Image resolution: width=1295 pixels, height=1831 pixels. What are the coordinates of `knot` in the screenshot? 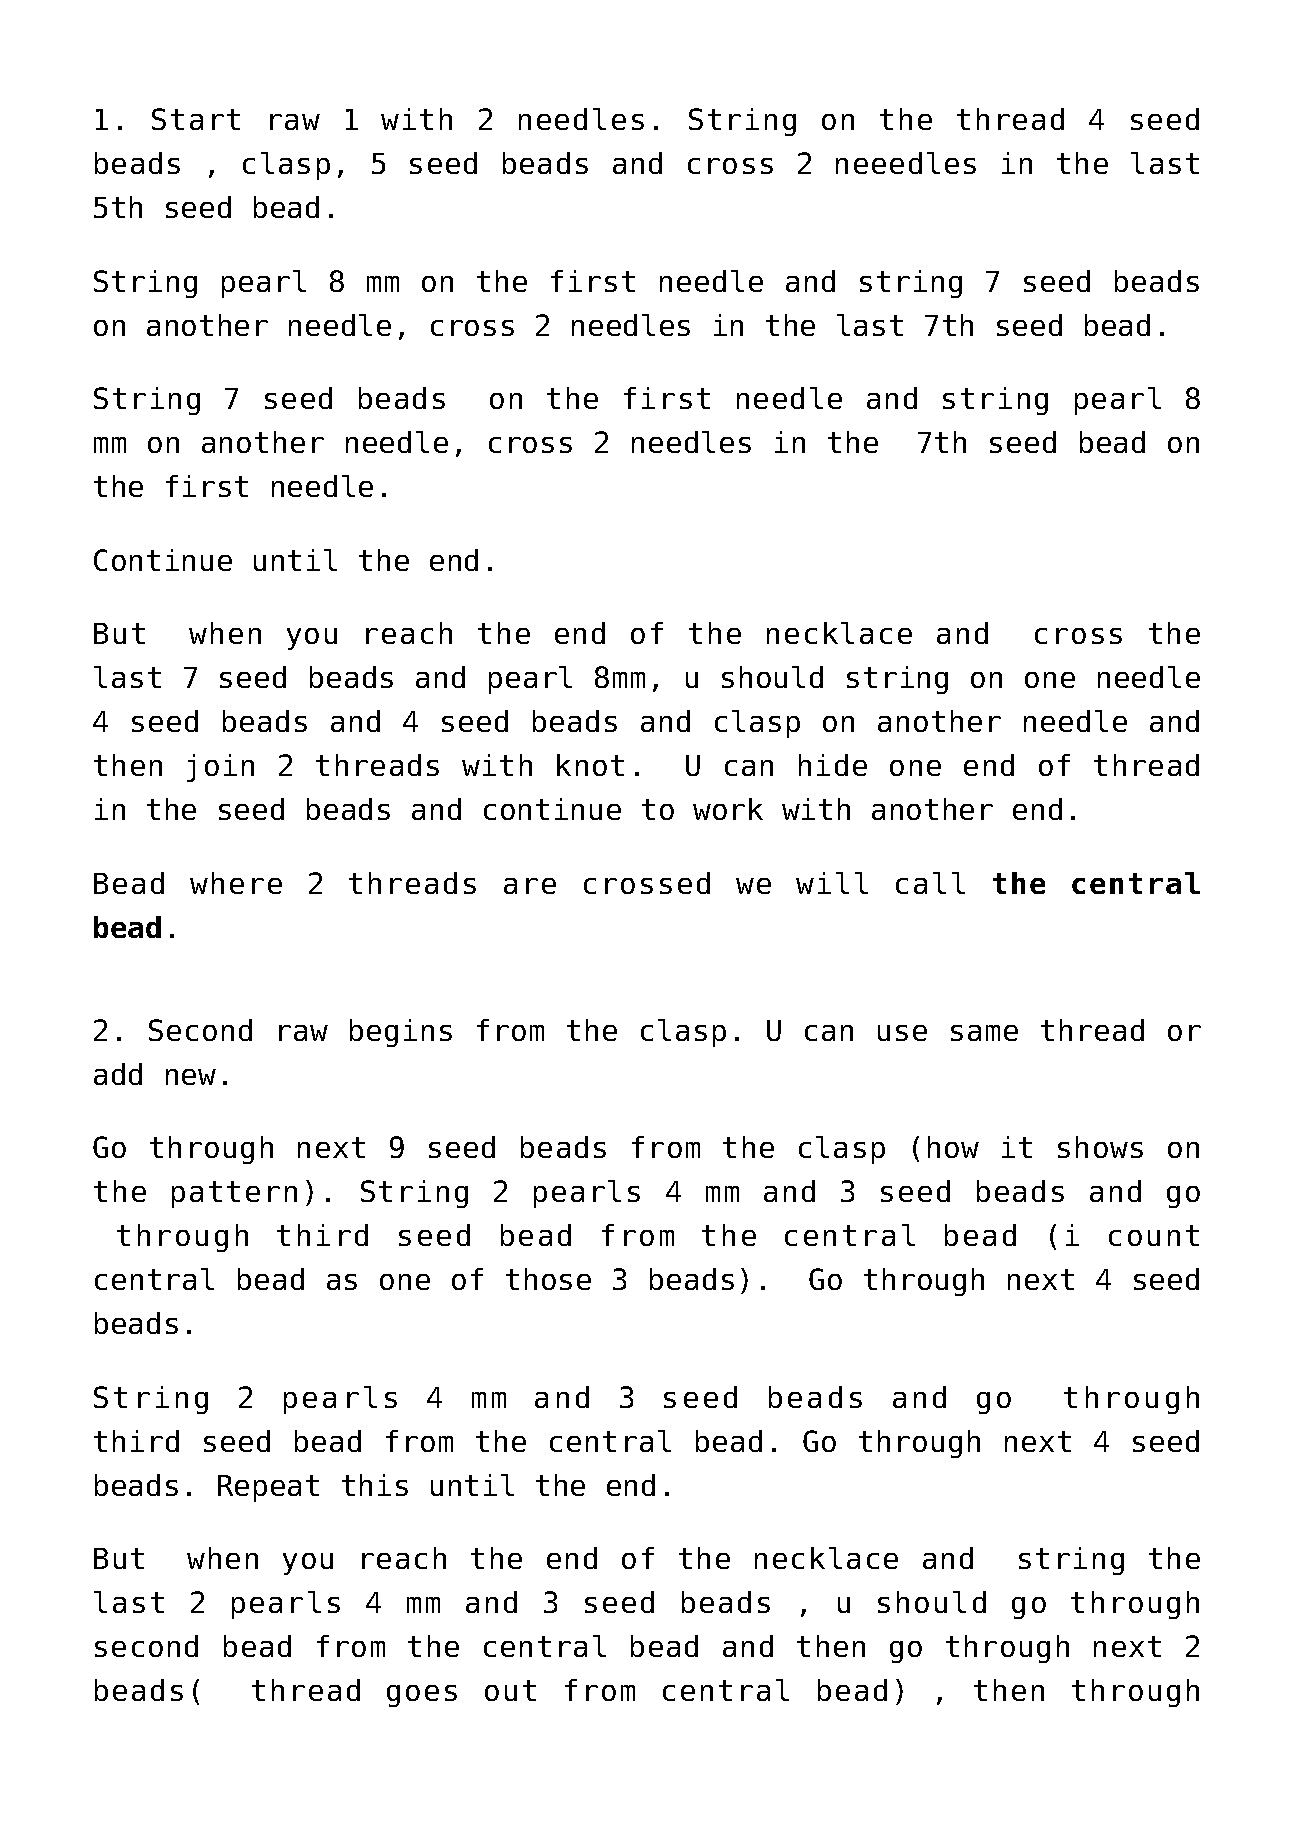 It's located at (590, 765).
